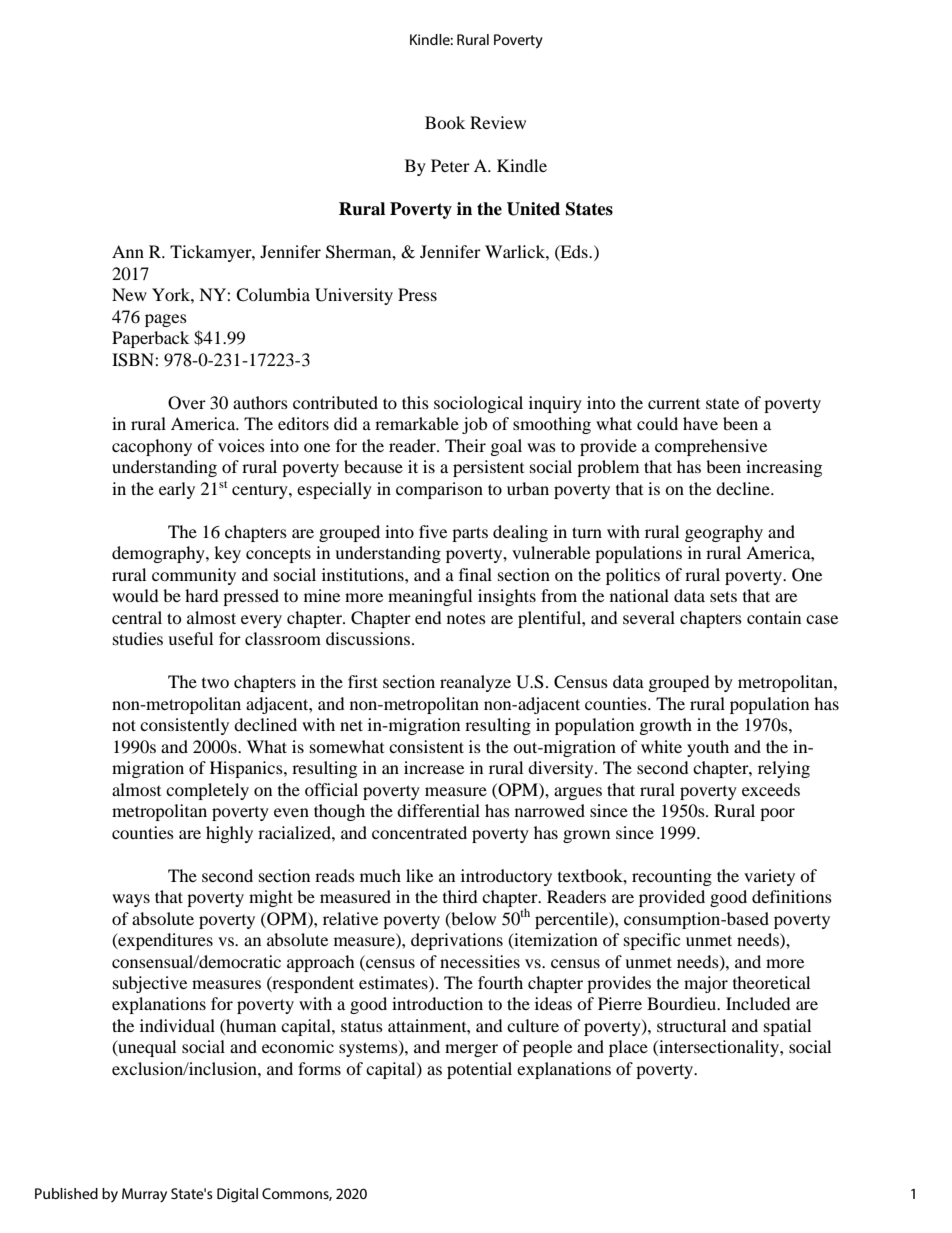 This screenshot has width=952, height=1233. Describe the element at coordinates (450, 165) in the screenshot. I see `Peter` at that location.
